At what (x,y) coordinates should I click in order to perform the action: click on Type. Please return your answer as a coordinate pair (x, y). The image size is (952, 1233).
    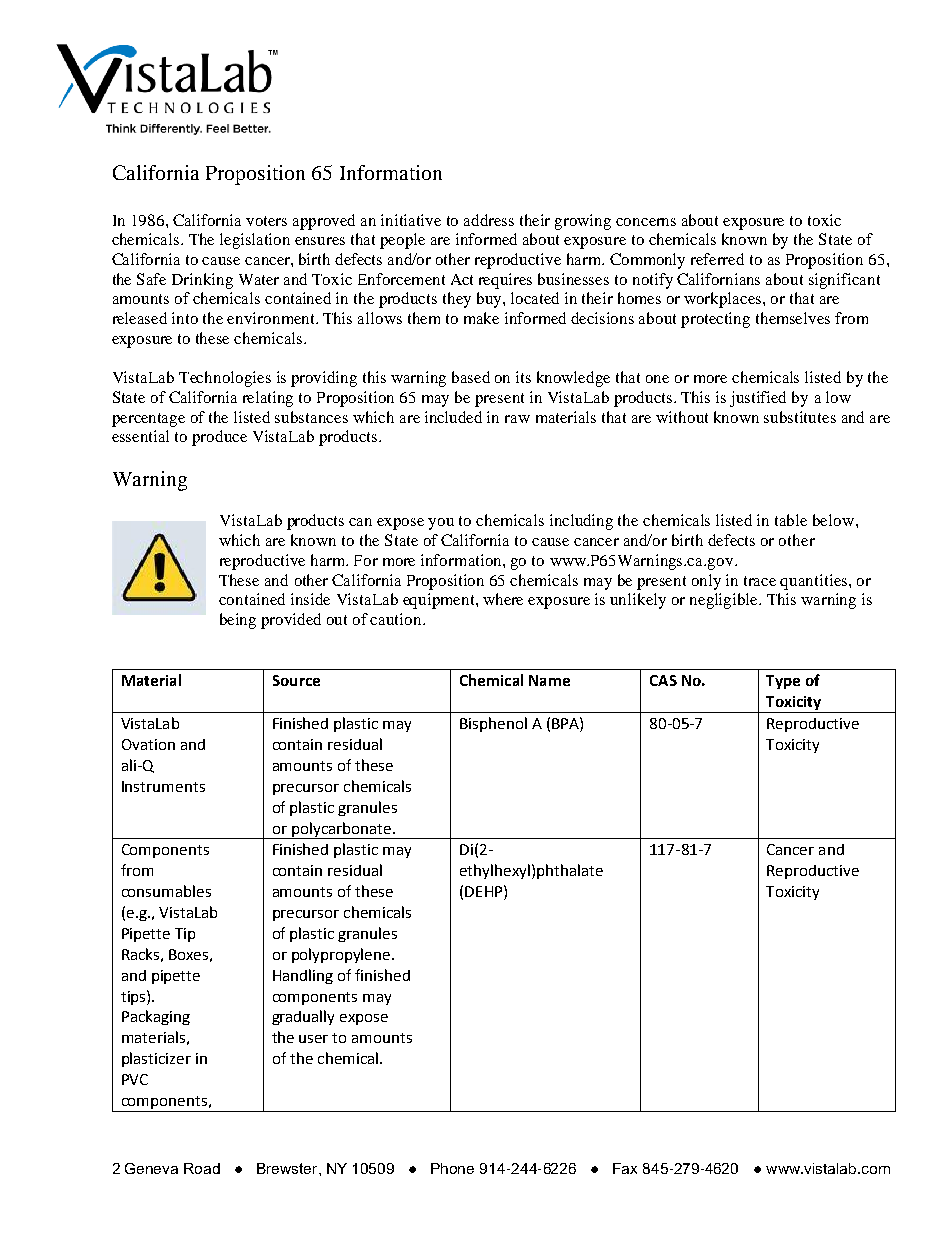
    Looking at the image, I should click on (783, 682).
